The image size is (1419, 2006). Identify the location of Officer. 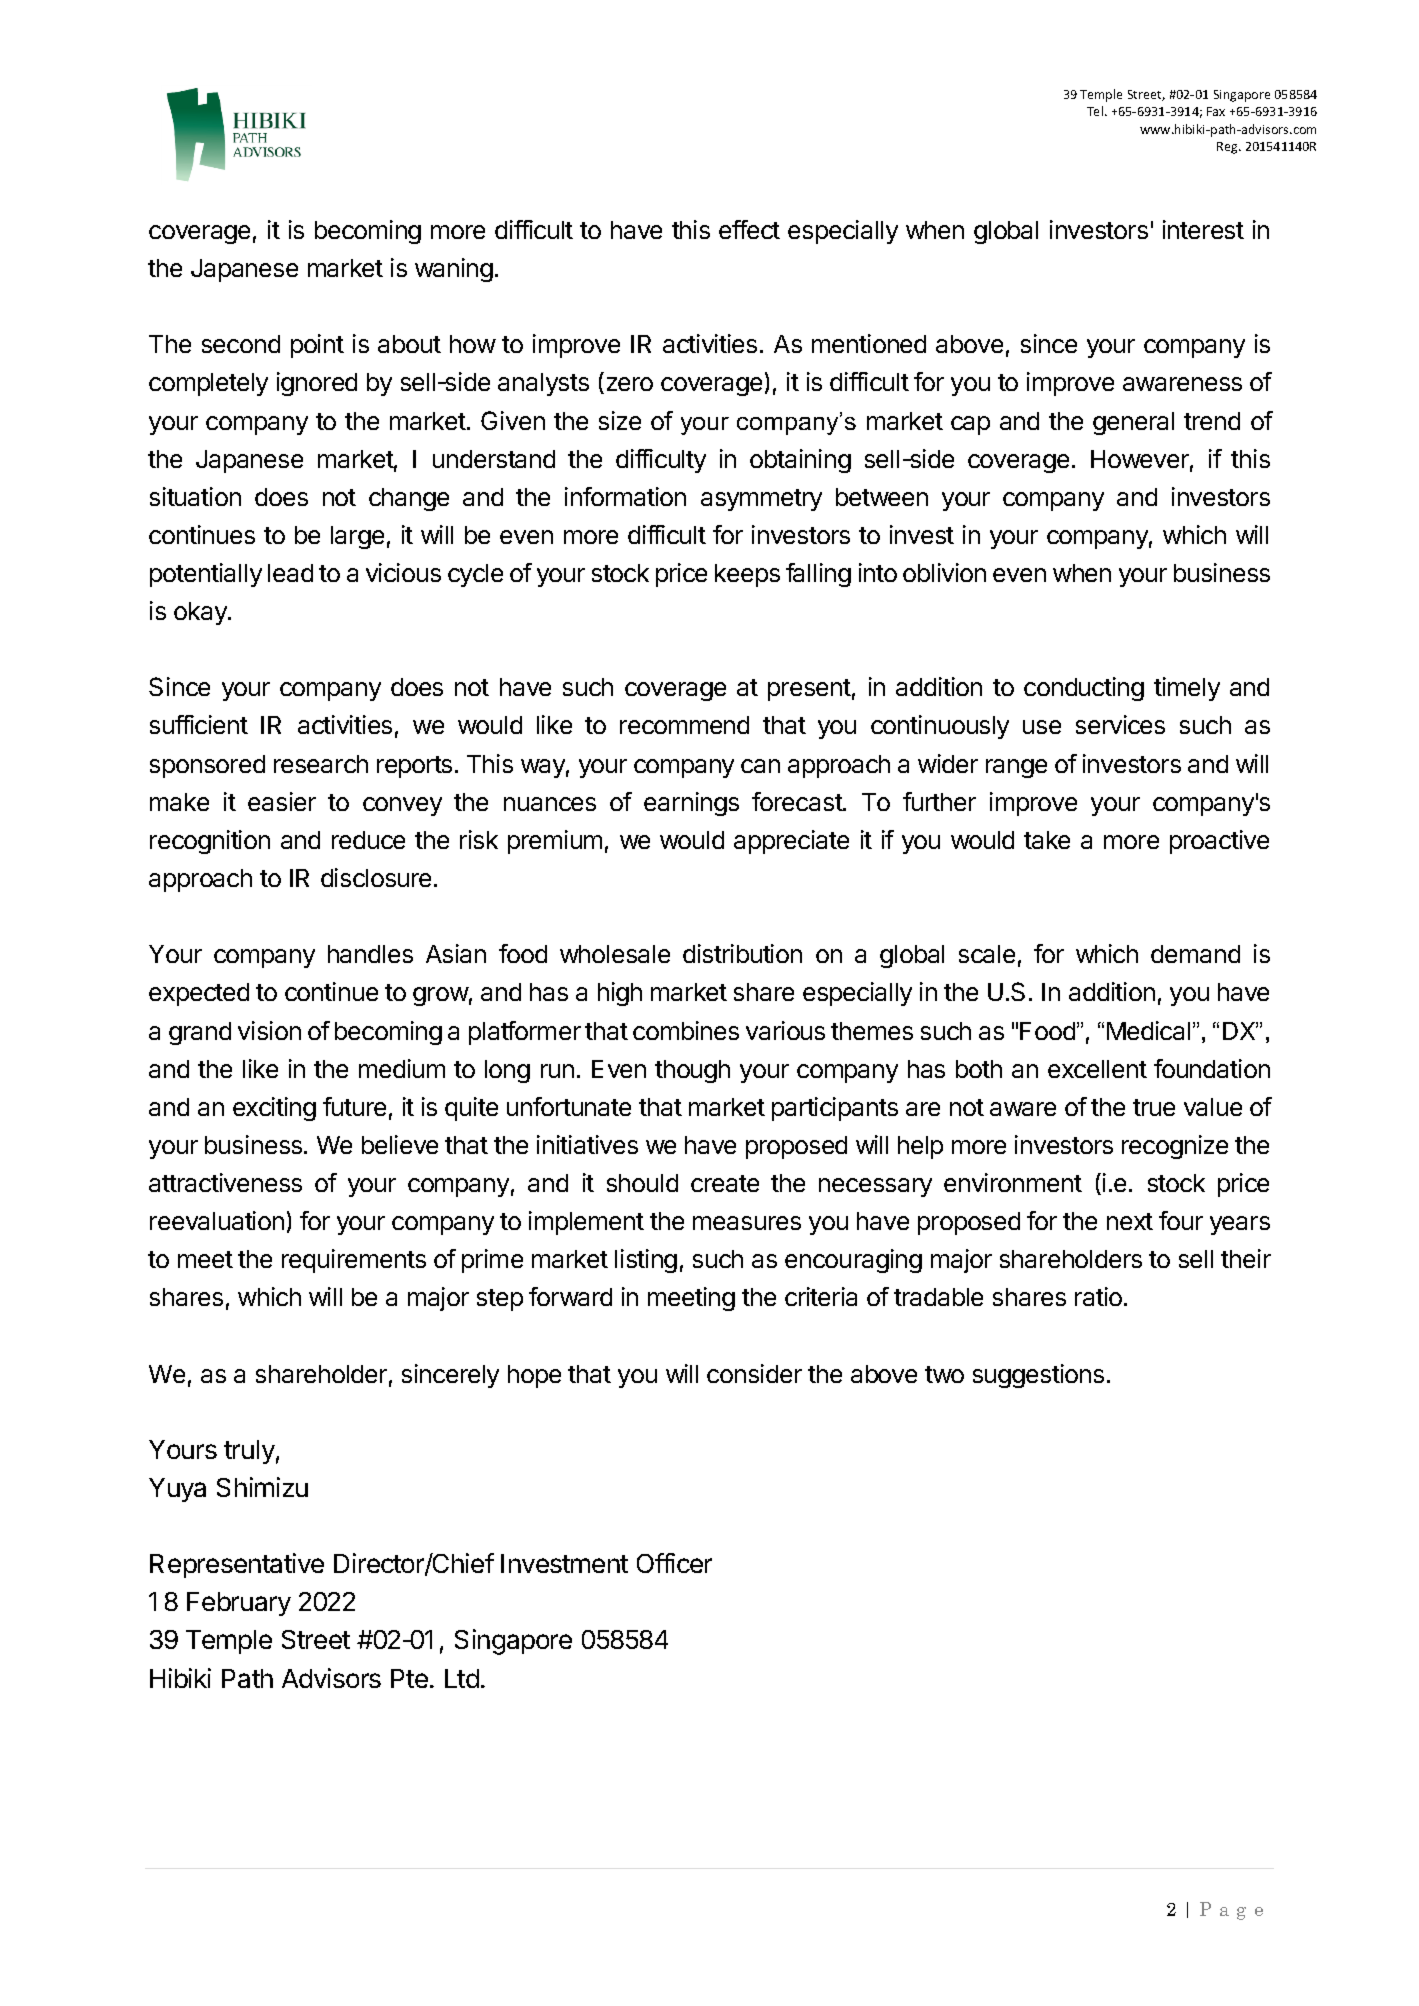
(674, 1563).
